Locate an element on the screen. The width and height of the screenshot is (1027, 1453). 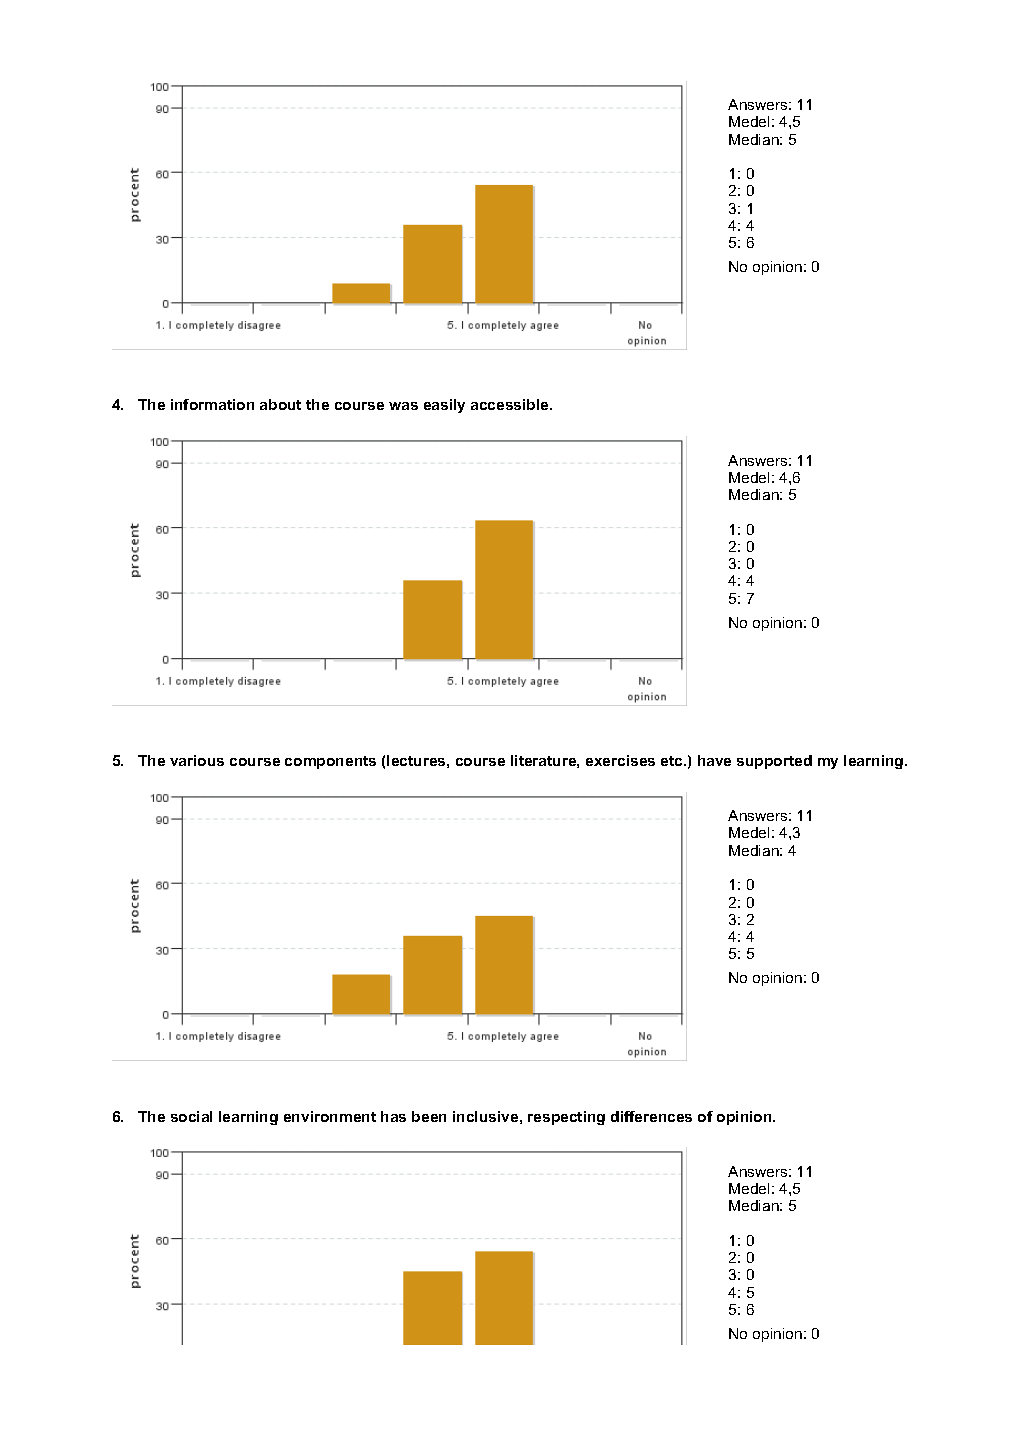
easily is located at coordinates (444, 406).
